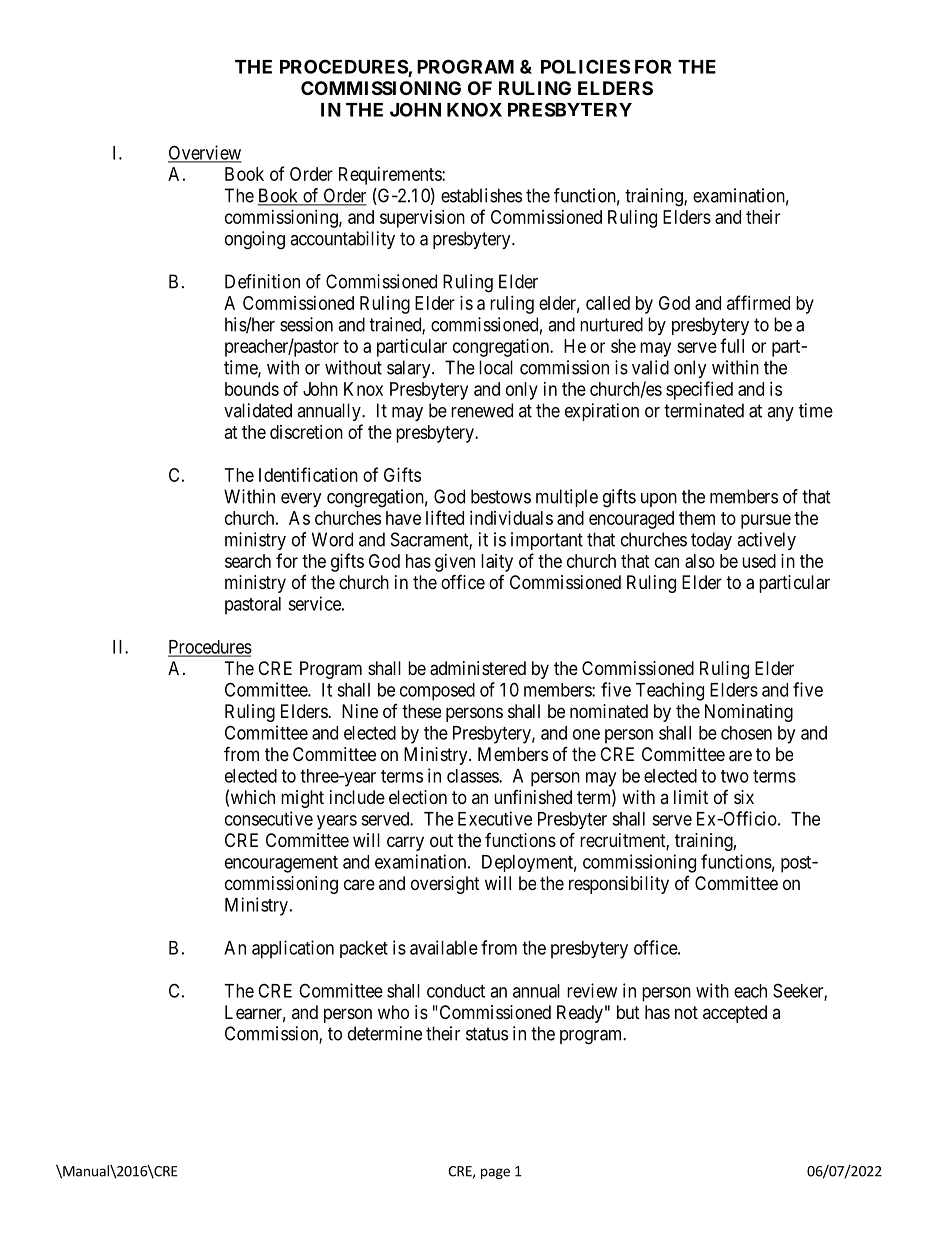  What do you see at coordinates (478, 668) in the screenshot?
I see `administered` at bounding box center [478, 668].
